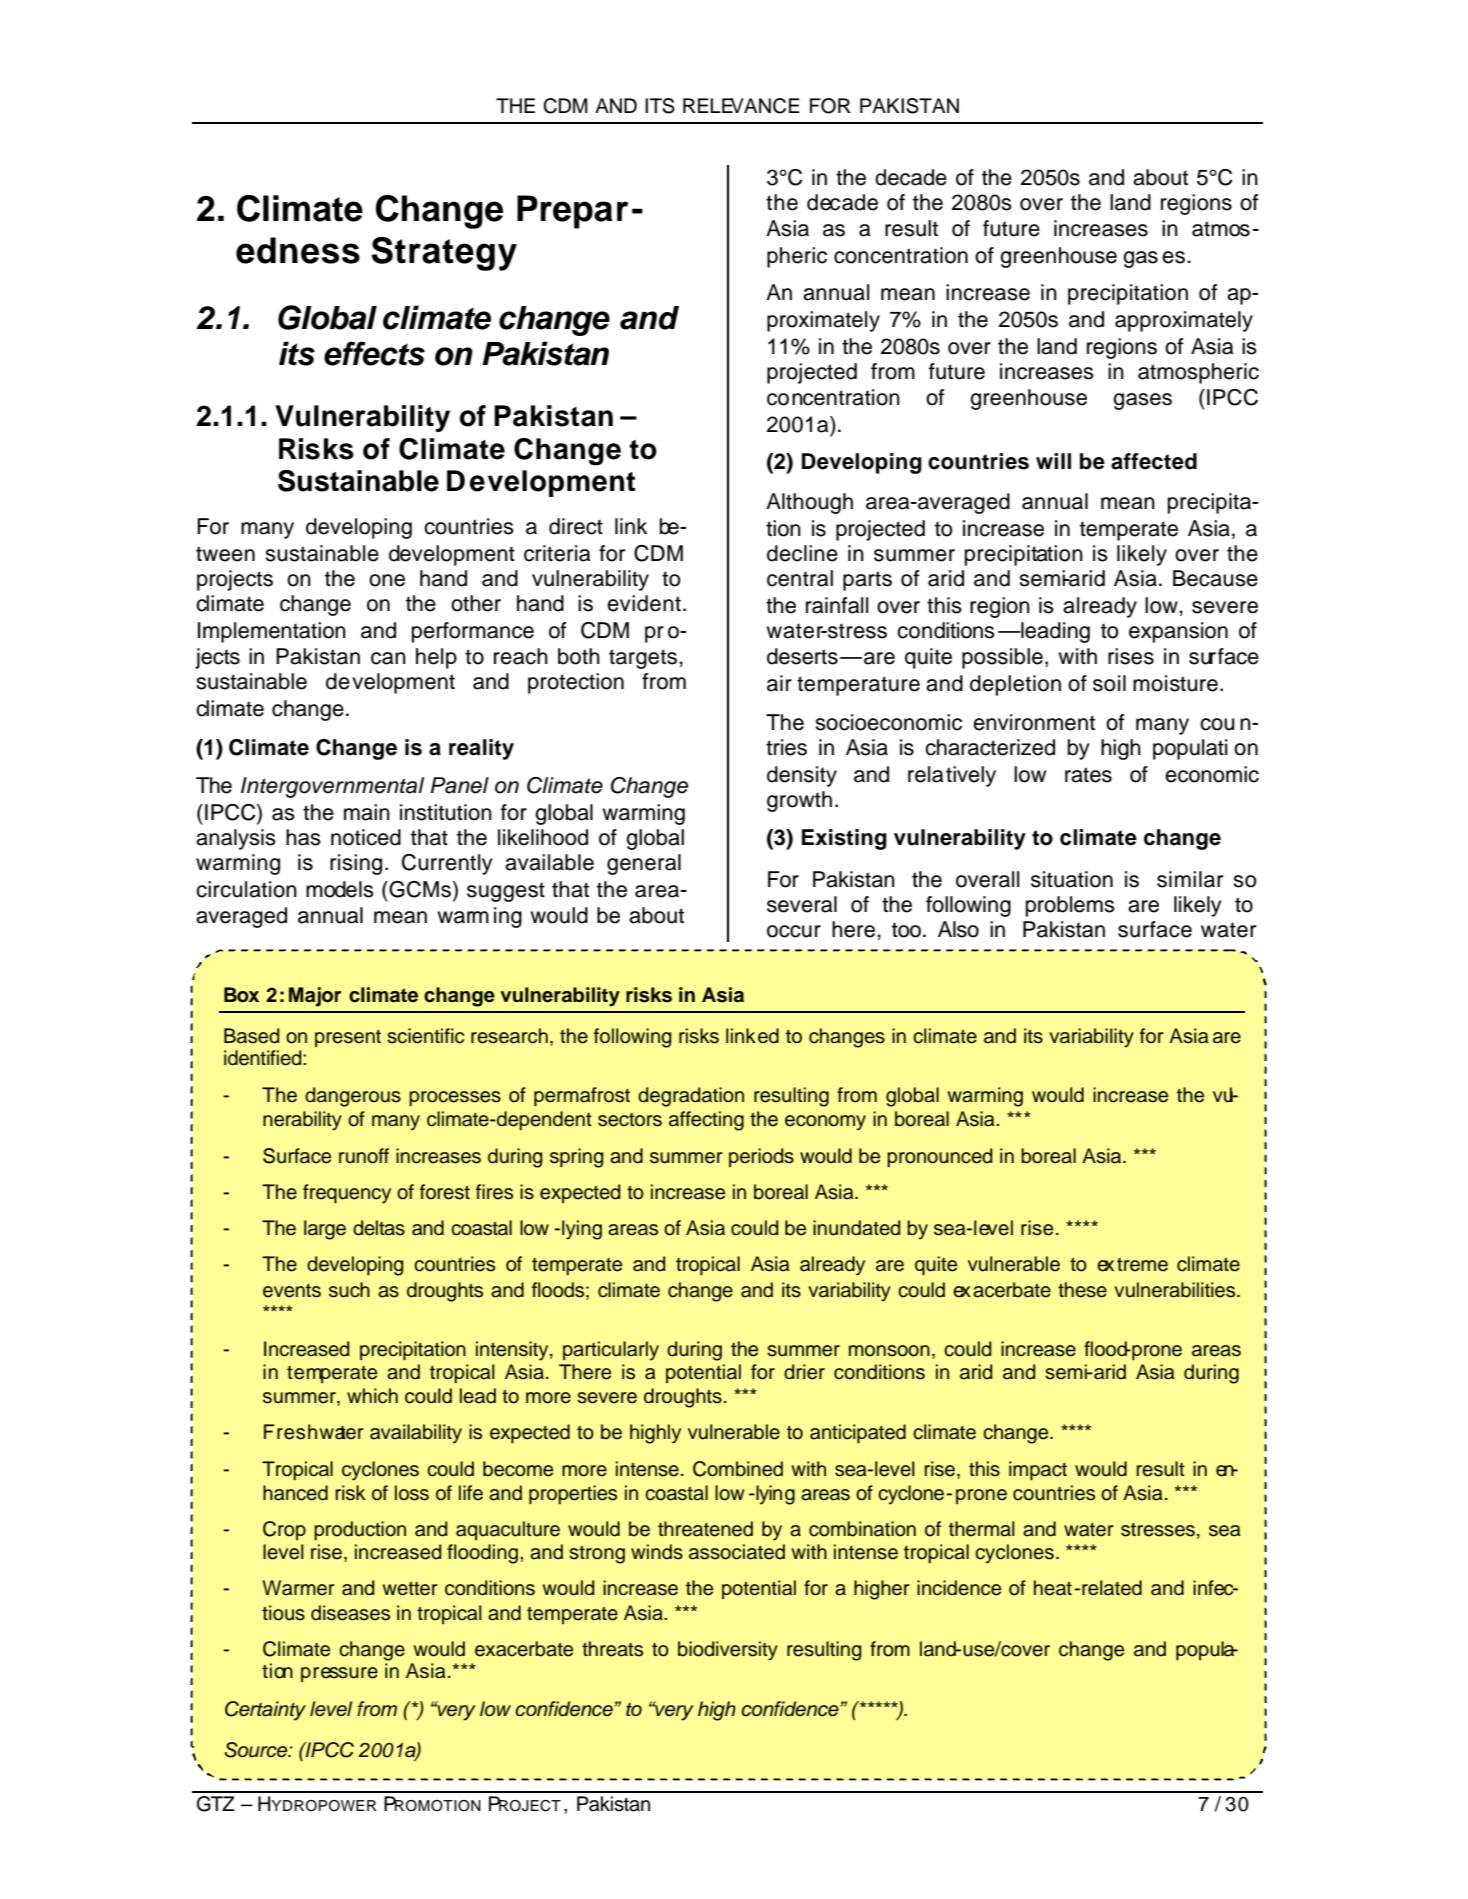 The height and width of the document is (1899, 1468). Describe the element at coordinates (349, 1290) in the document. I see `such` at that location.
